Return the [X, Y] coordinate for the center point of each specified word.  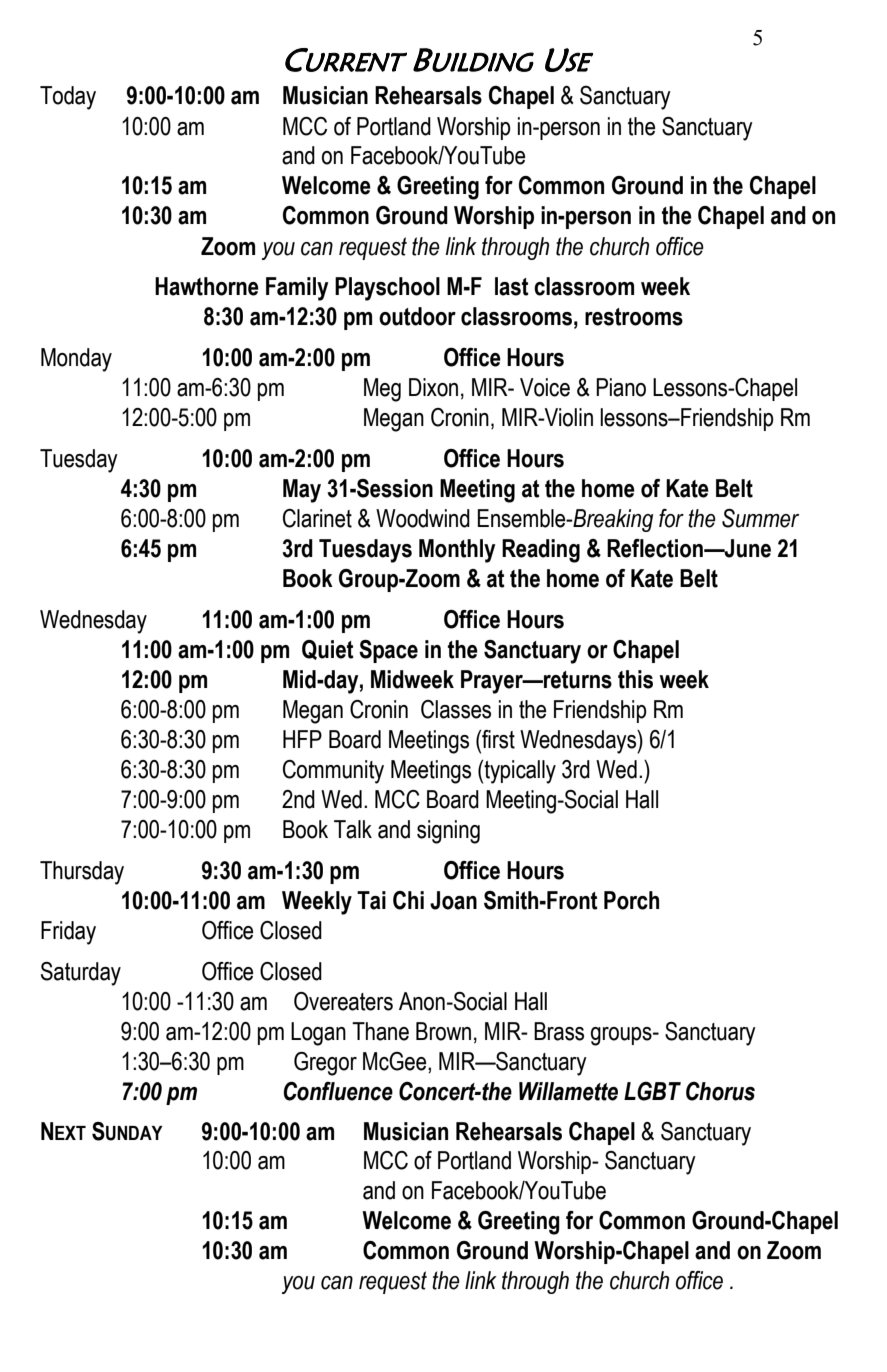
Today [68, 98]
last [512, 286]
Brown [443, 1031]
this [635, 679]
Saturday [81, 974]
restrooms [634, 317]
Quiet [328, 650]
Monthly [457, 551]
